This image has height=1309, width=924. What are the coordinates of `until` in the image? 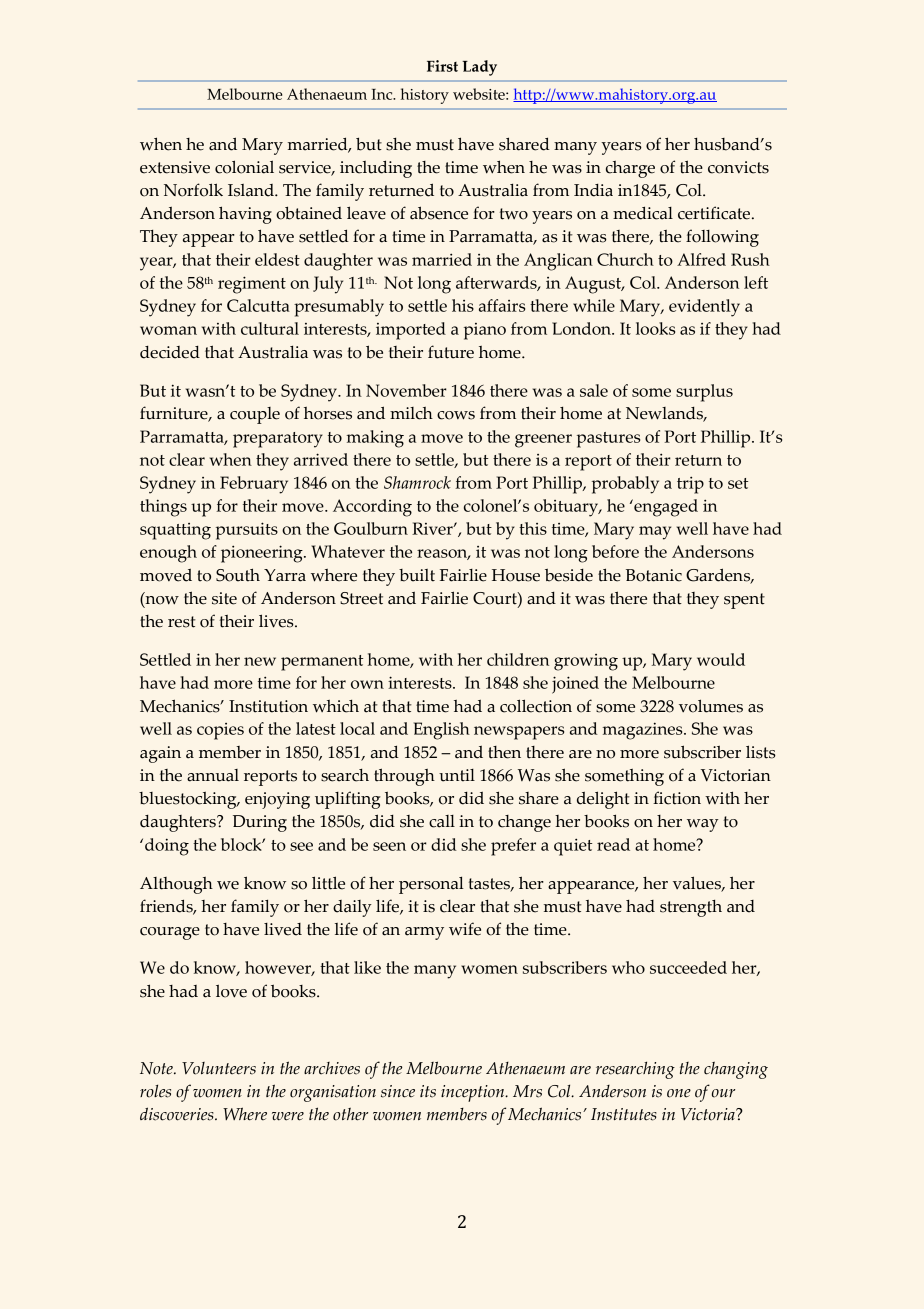 It's located at (457, 775).
